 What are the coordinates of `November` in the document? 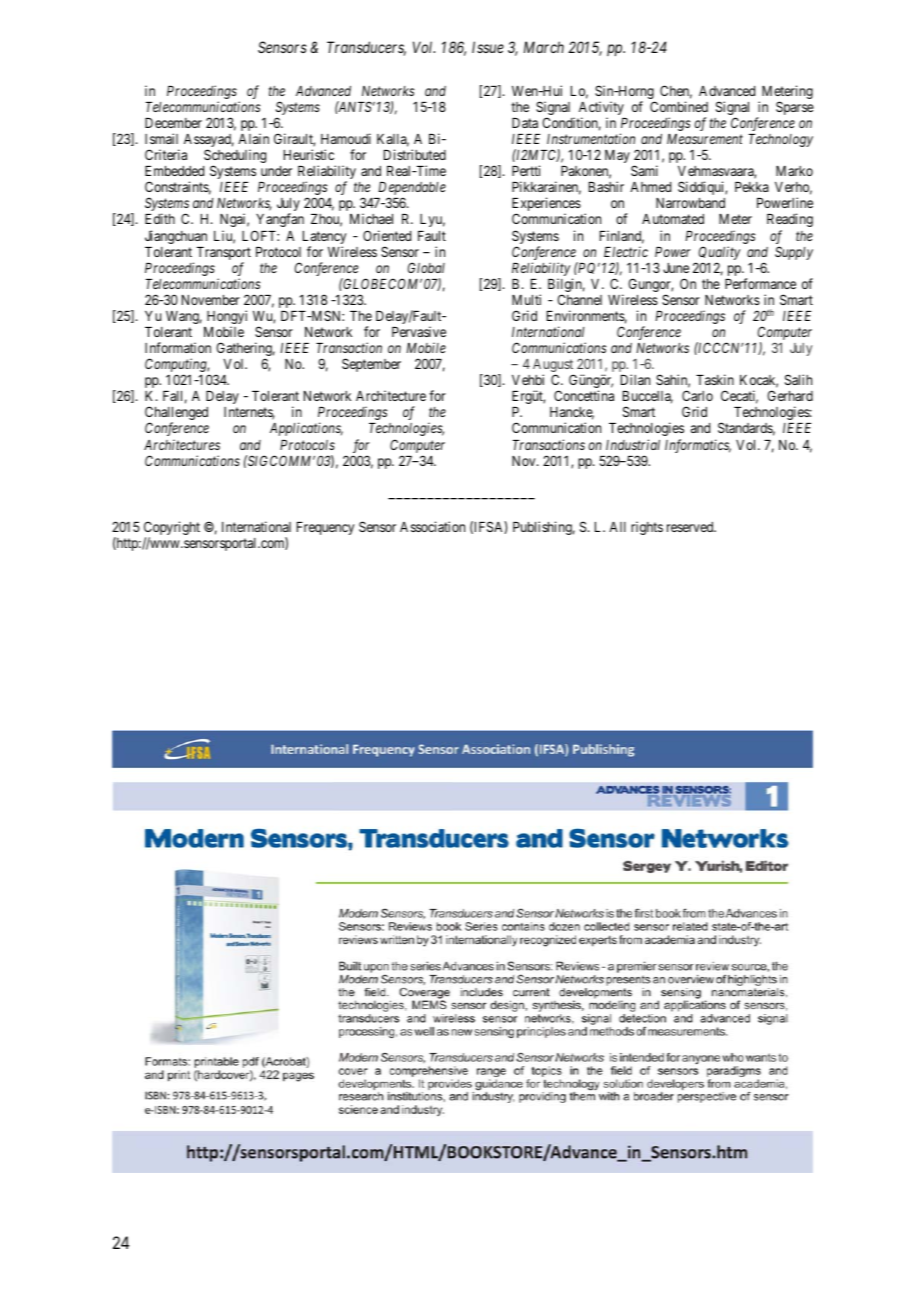 It's located at (211, 300).
